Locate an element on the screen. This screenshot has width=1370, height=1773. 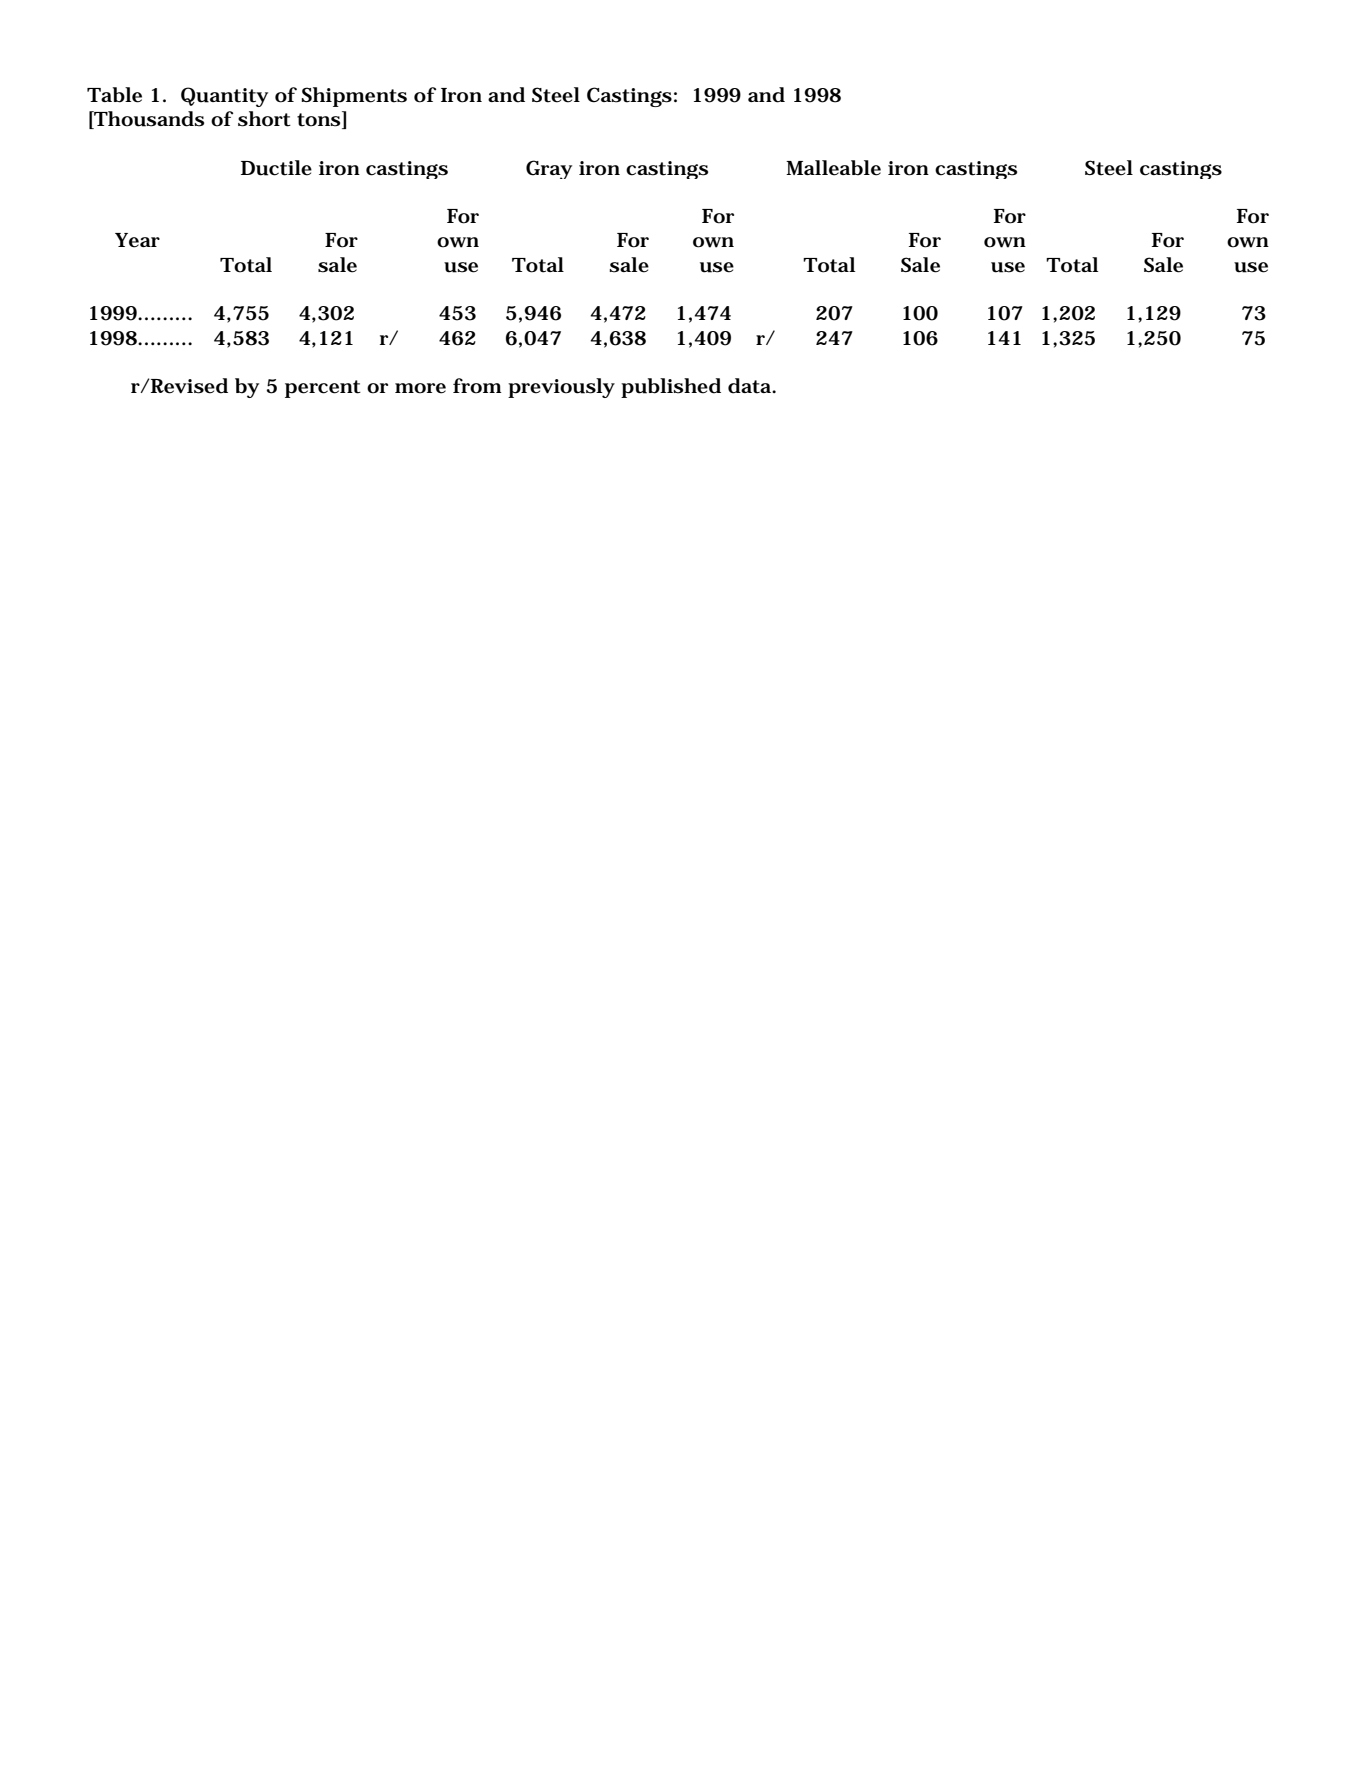
Shipments is located at coordinates (354, 97).
